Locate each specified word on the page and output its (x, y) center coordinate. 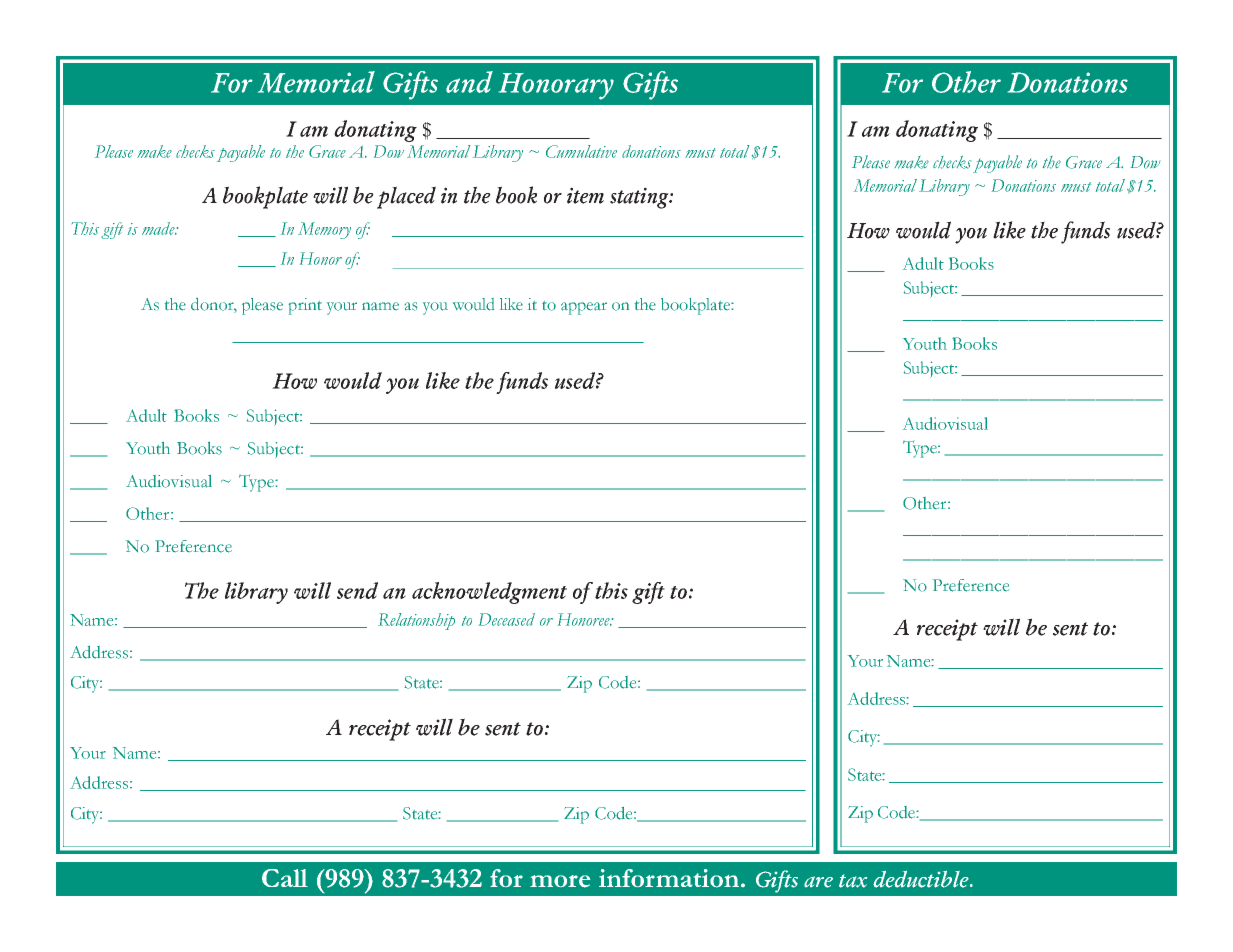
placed (406, 197)
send (357, 590)
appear (584, 308)
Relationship (416, 621)
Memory (324, 230)
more (560, 881)
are (818, 882)
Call (285, 878)
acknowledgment (489, 593)
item (585, 195)
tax (853, 881)
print (305, 306)
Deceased (507, 619)
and (469, 82)
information (669, 878)
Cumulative (581, 151)
